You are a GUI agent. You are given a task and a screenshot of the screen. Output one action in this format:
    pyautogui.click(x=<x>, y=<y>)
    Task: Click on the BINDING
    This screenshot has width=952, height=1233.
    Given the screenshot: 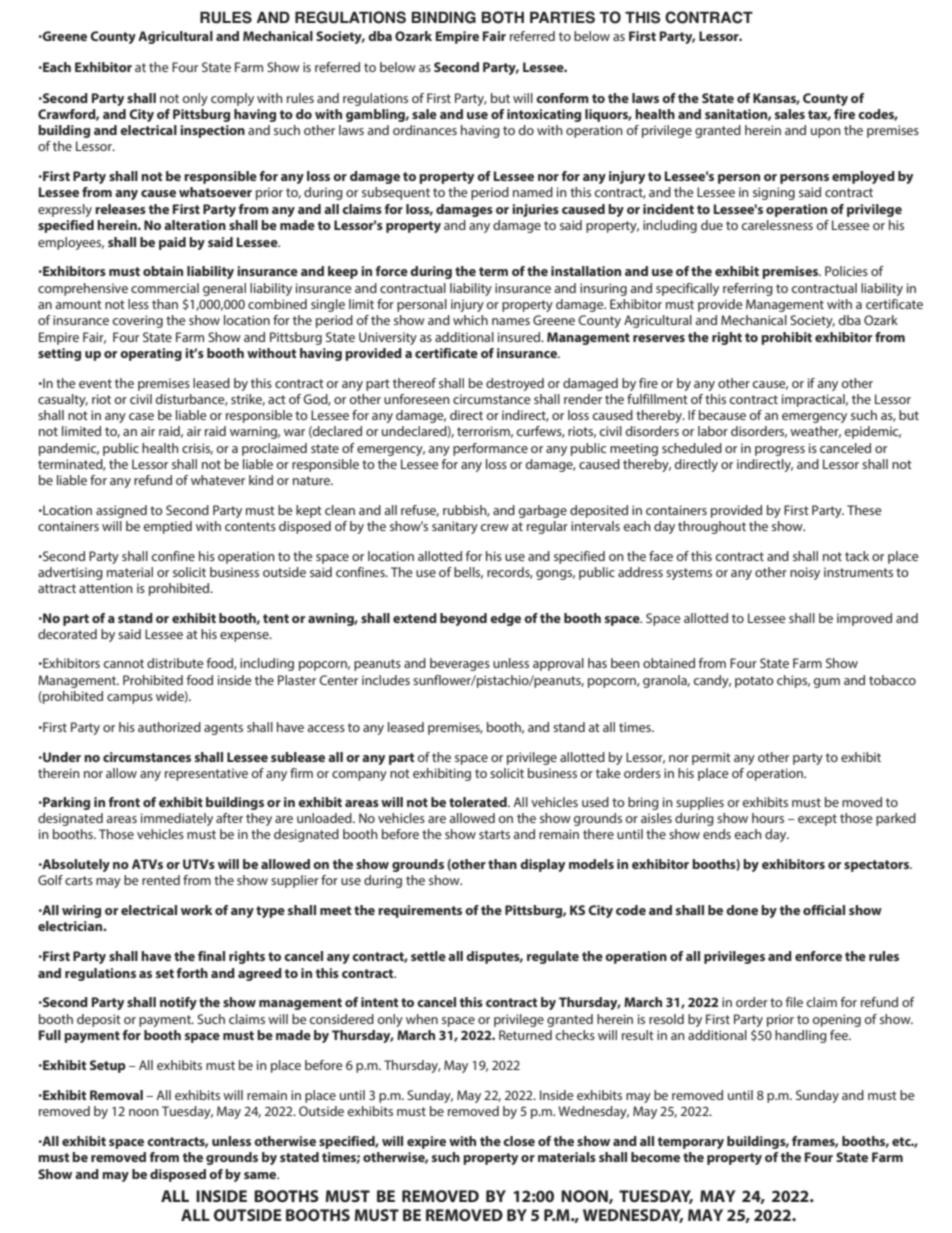 What is the action you would take?
    pyautogui.click(x=443, y=17)
